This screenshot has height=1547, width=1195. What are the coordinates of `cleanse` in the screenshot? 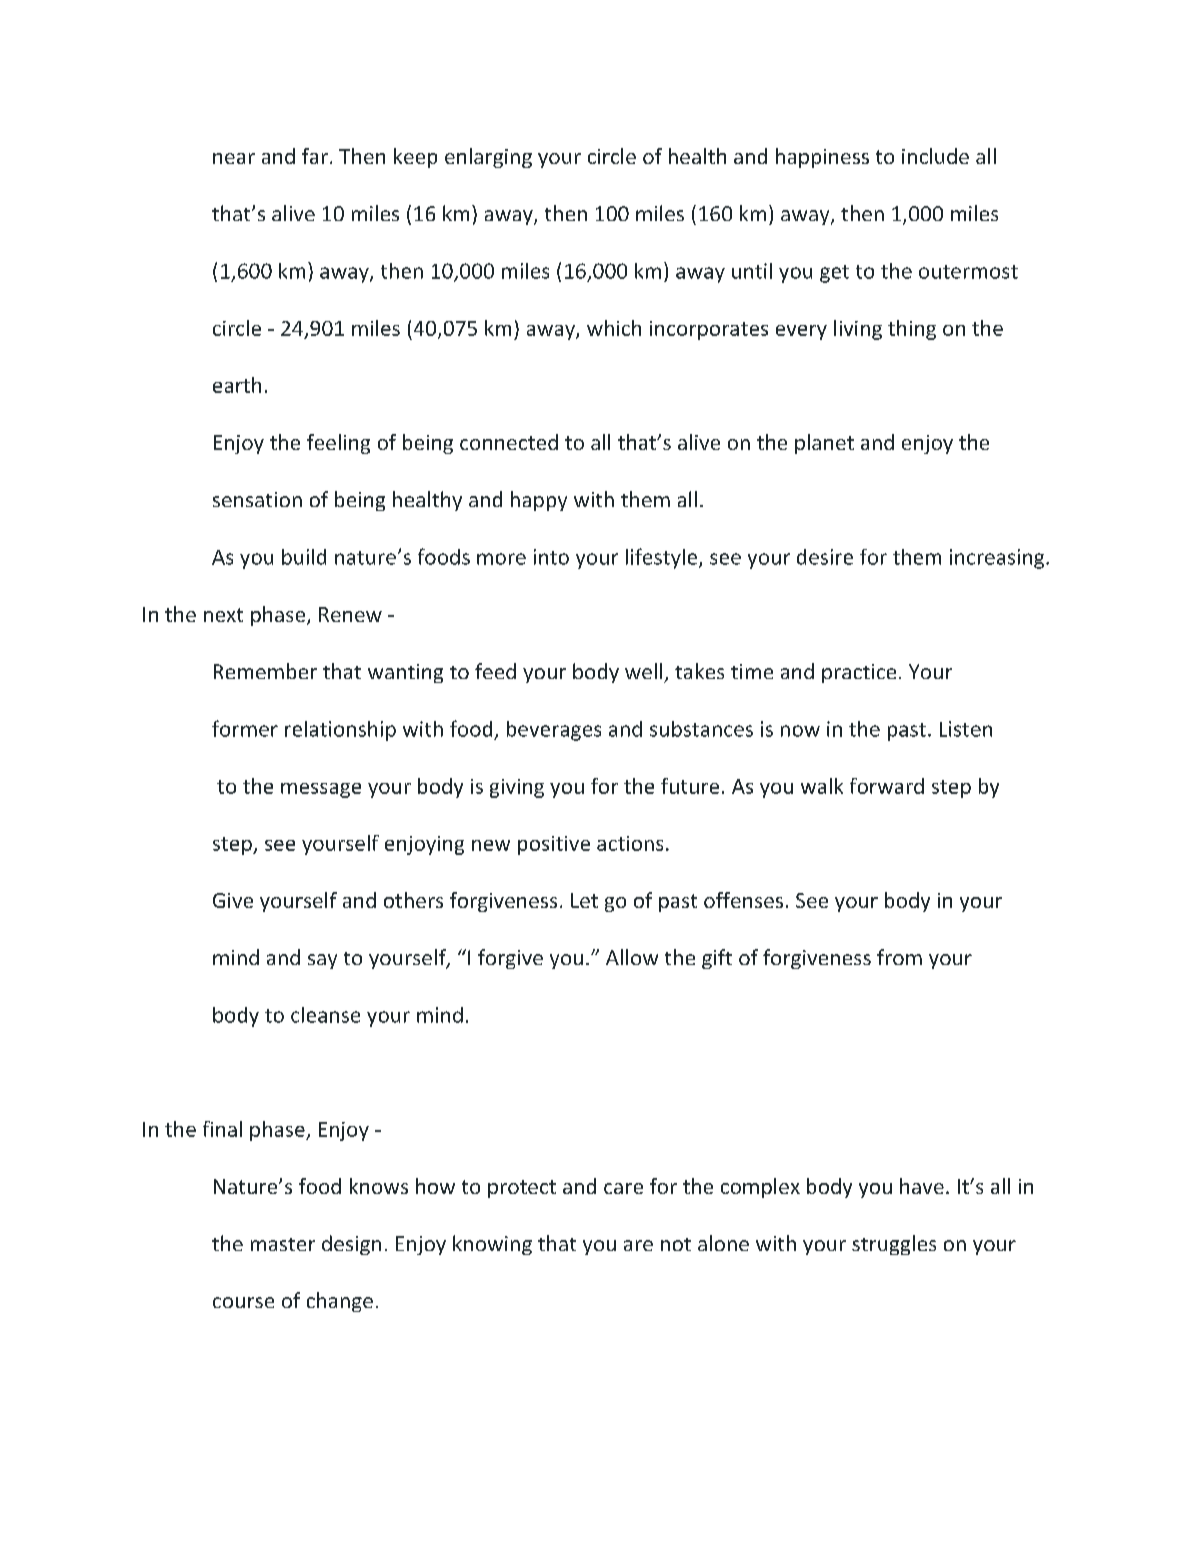 It's located at (325, 1015).
